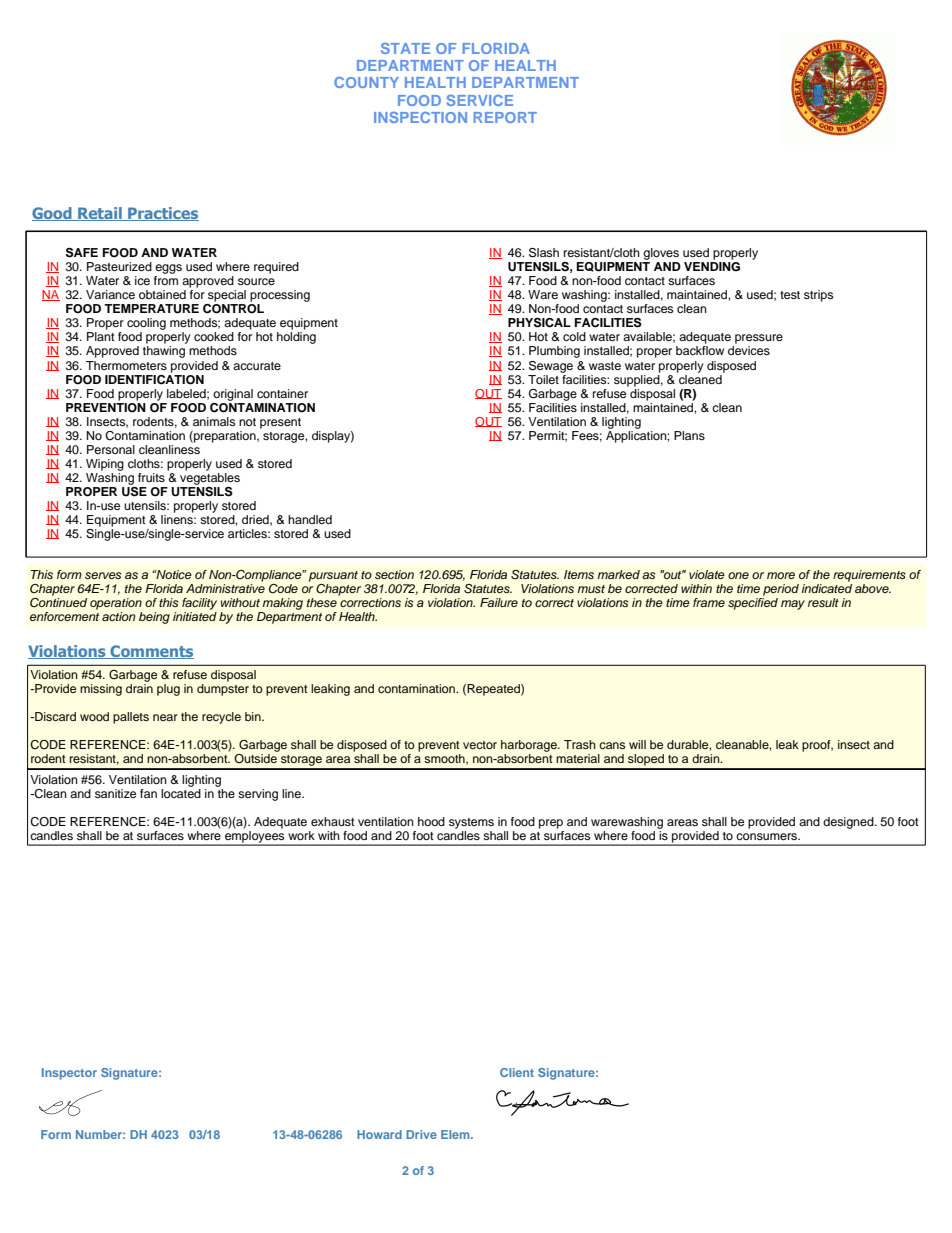  Describe the element at coordinates (148, 793) in the document. I see `fan` at that location.
